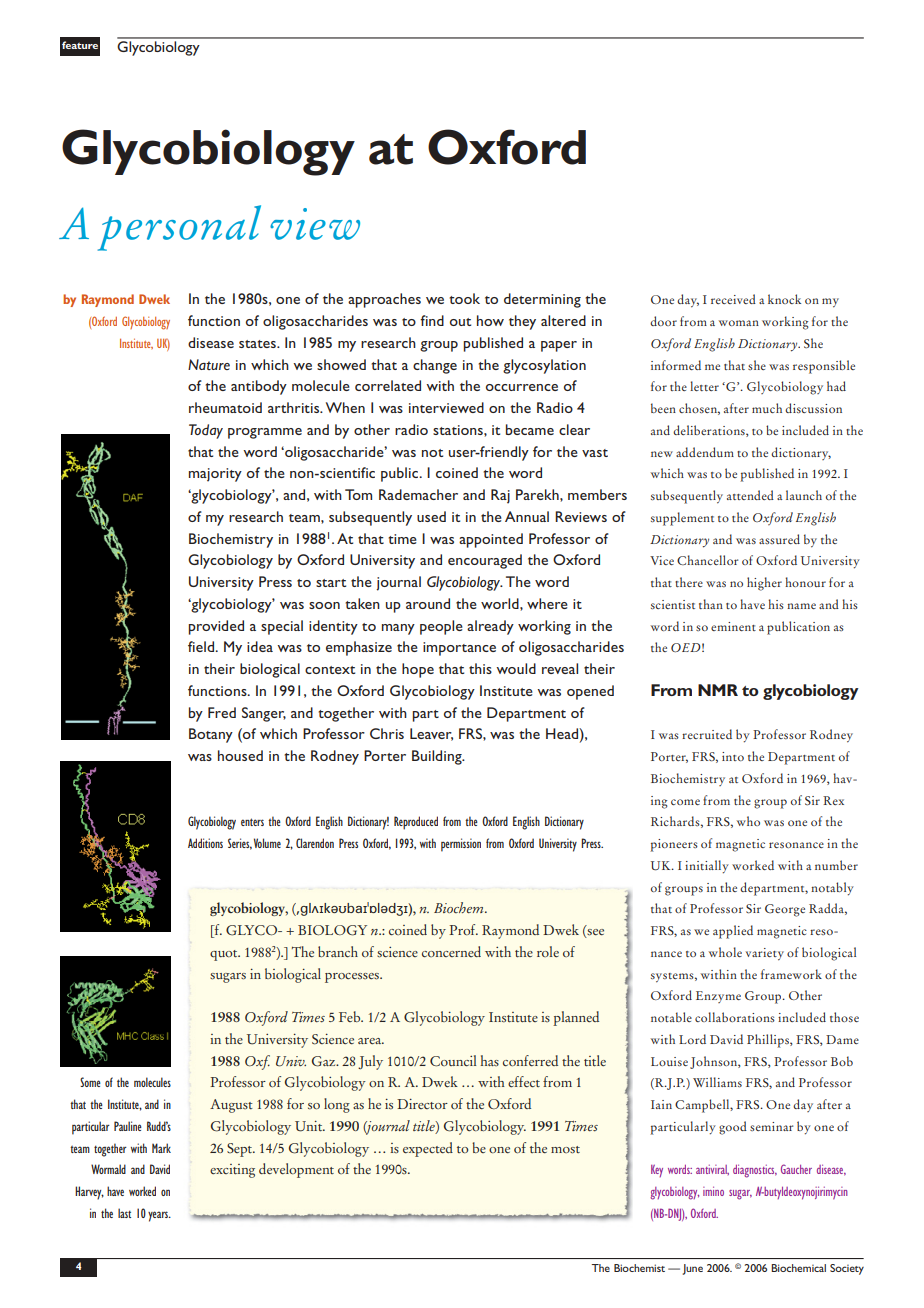 The image size is (924, 1308). Describe the element at coordinates (159, 1216) in the image. I see `years` at that location.
